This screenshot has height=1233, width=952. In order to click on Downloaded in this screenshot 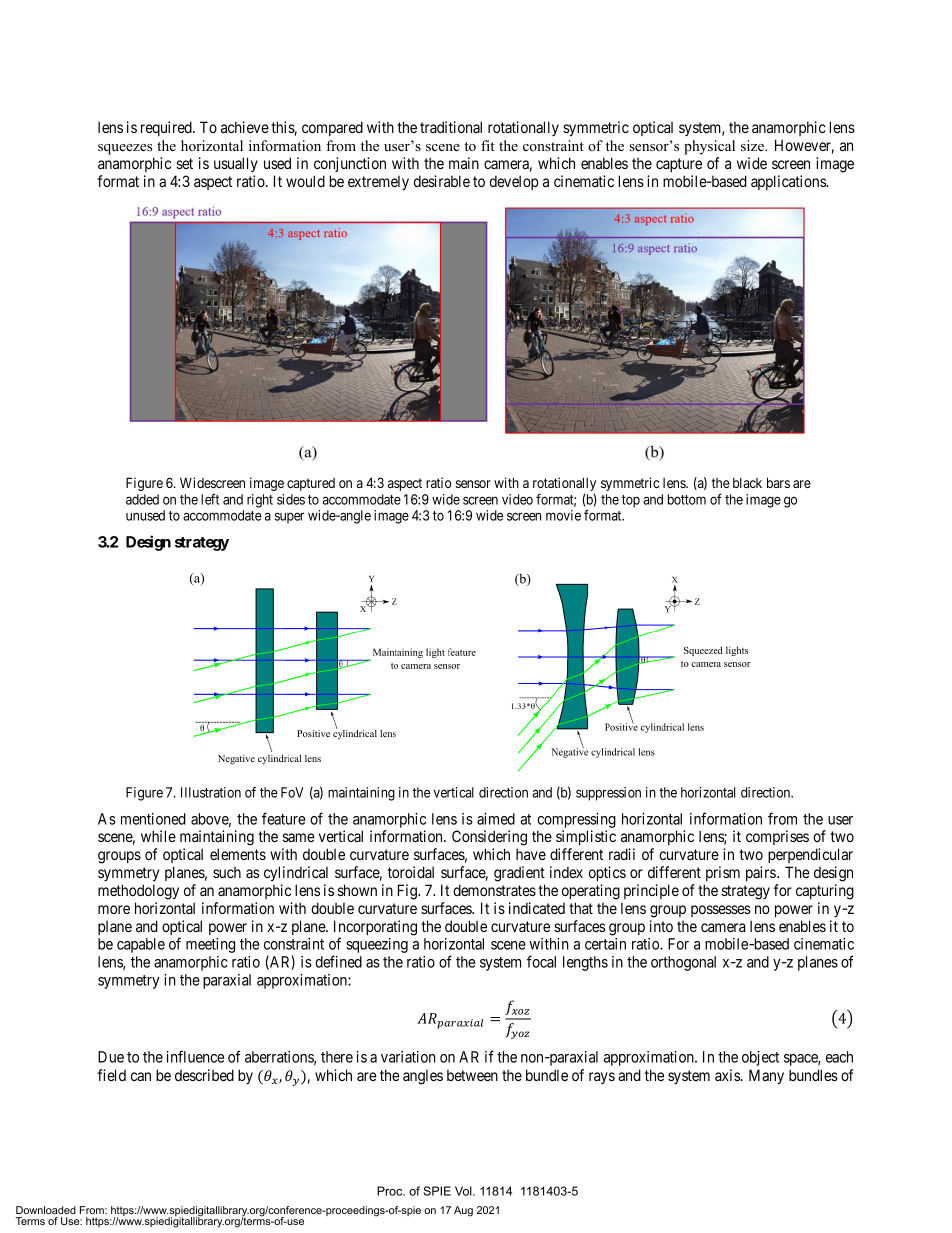, I will do `click(46, 1210)`.
